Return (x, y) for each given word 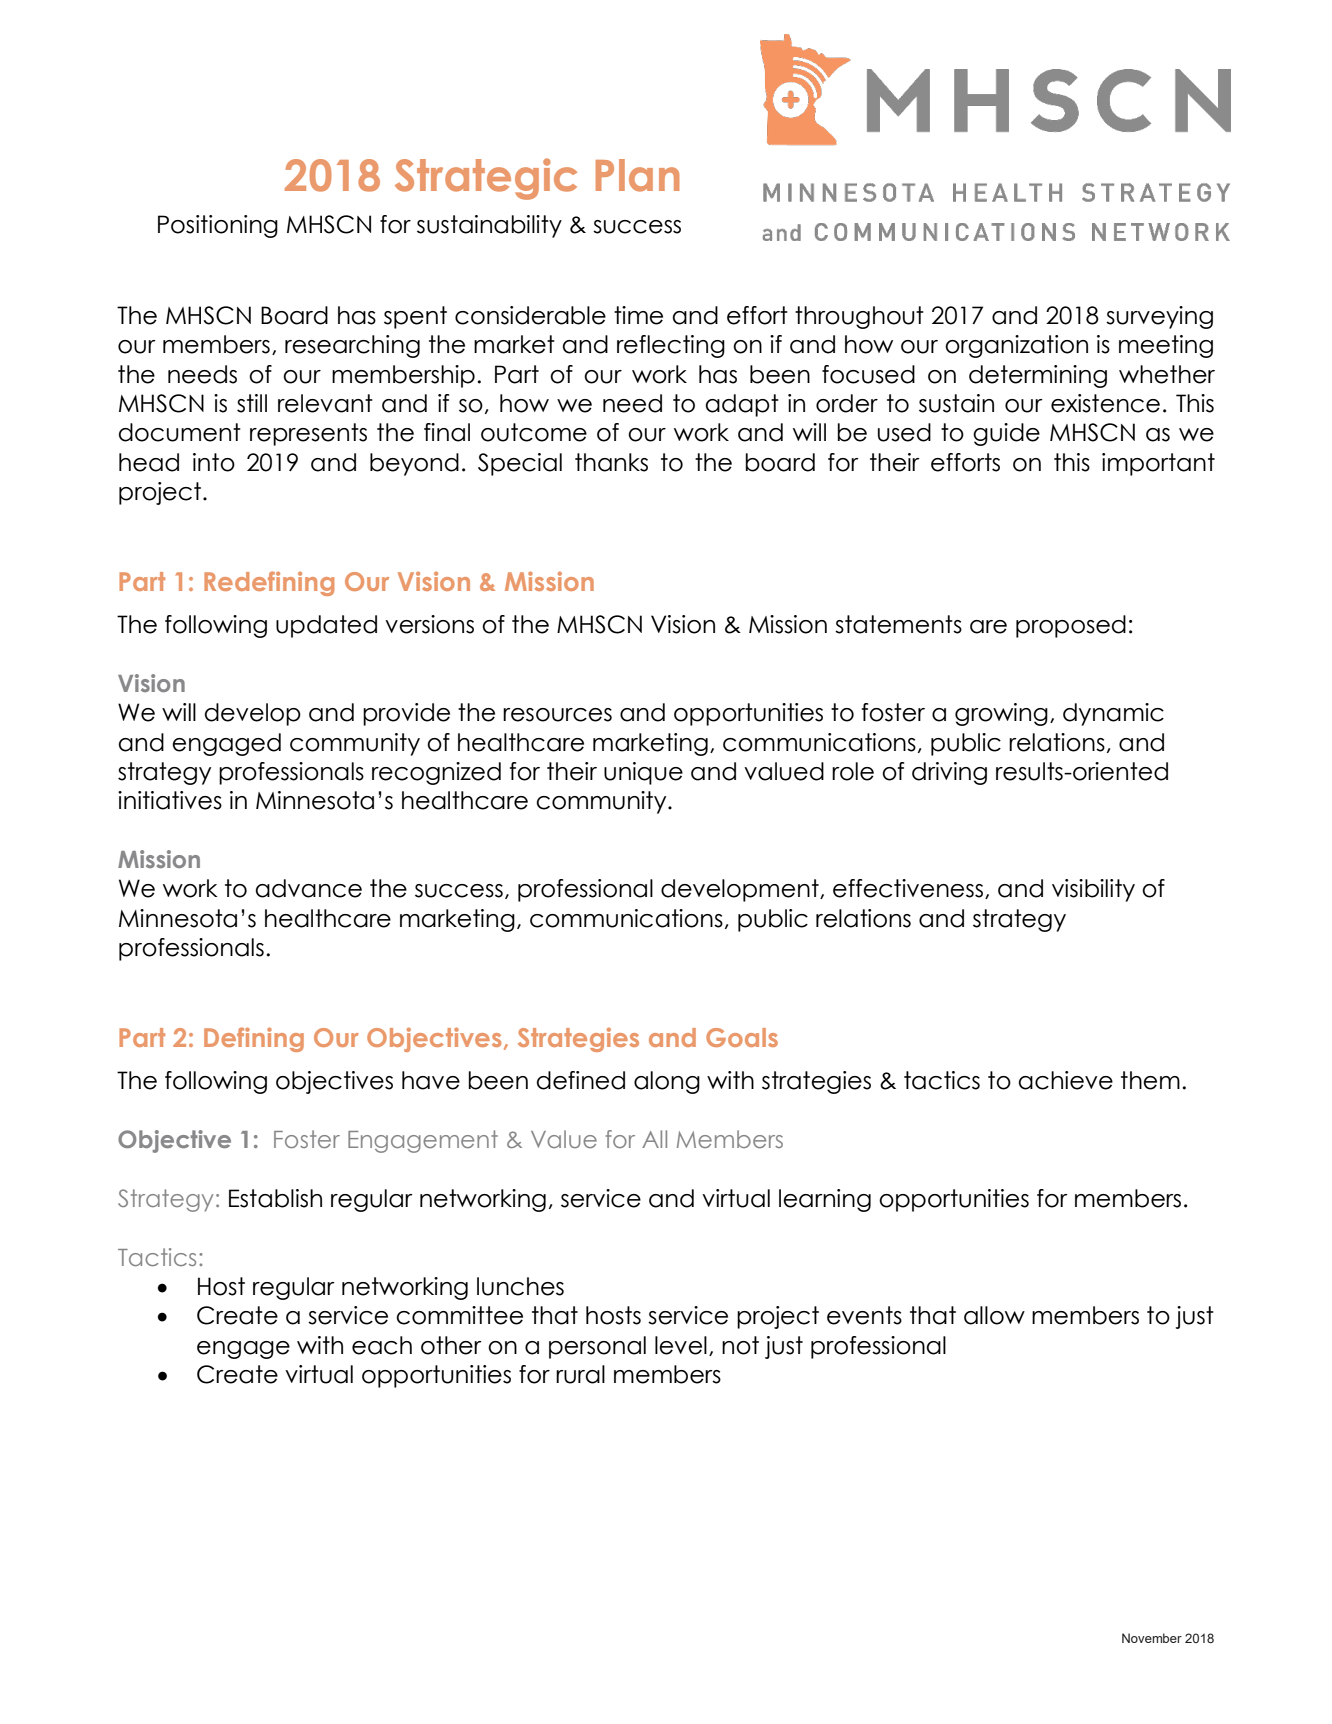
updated (326, 626)
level (681, 1345)
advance (308, 888)
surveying (1159, 317)
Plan (637, 175)
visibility (1093, 890)
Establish (275, 1198)
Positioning (218, 226)
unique (643, 773)
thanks (611, 462)
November (1152, 1638)
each (382, 1345)
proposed (1071, 626)
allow (994, 1315)
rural (580, 1374)
